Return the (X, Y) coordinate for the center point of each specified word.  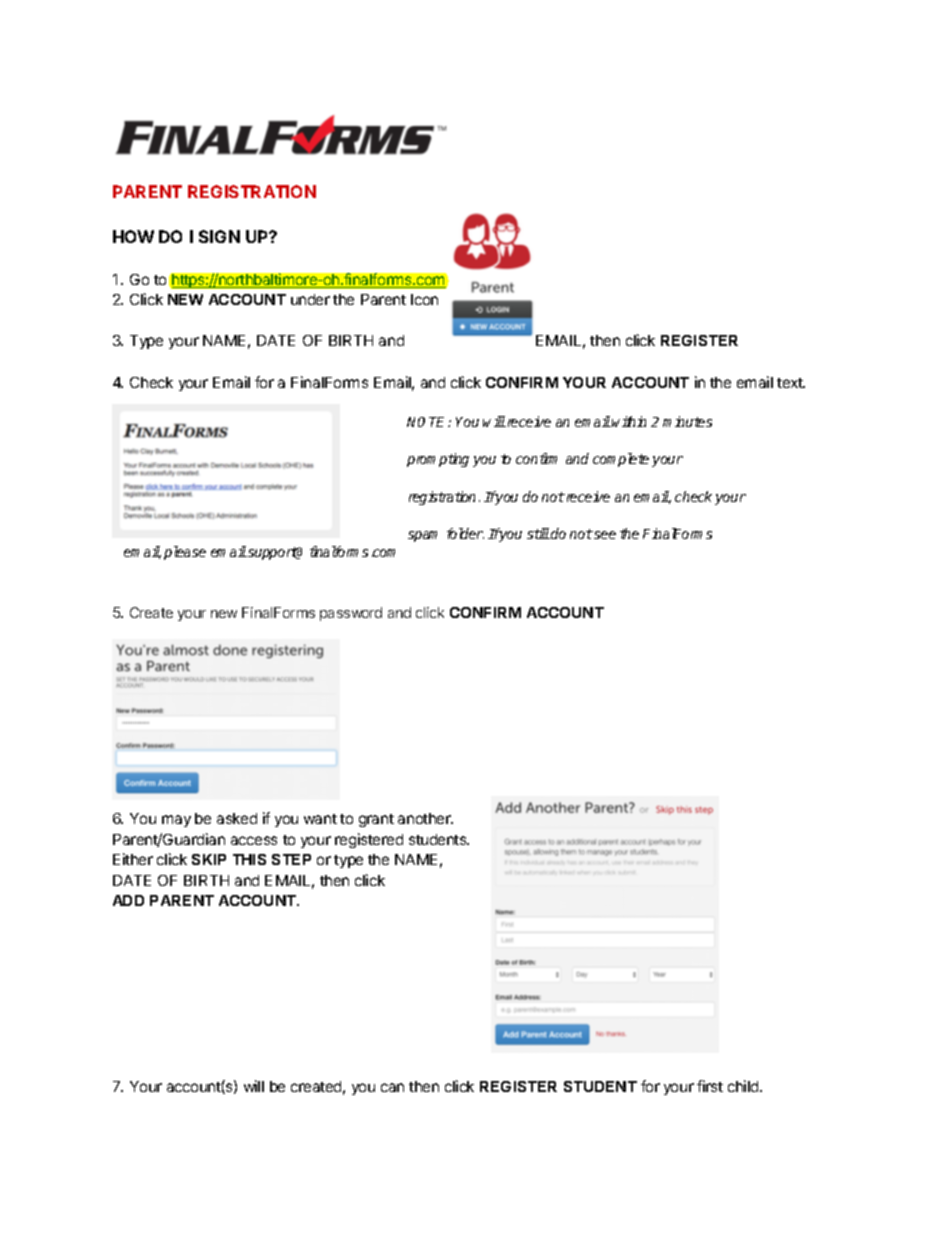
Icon (424, 299)
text (791, 383)
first (710, 1086)
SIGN (219, 236)
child (744, 1086)
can (392, 1087)
